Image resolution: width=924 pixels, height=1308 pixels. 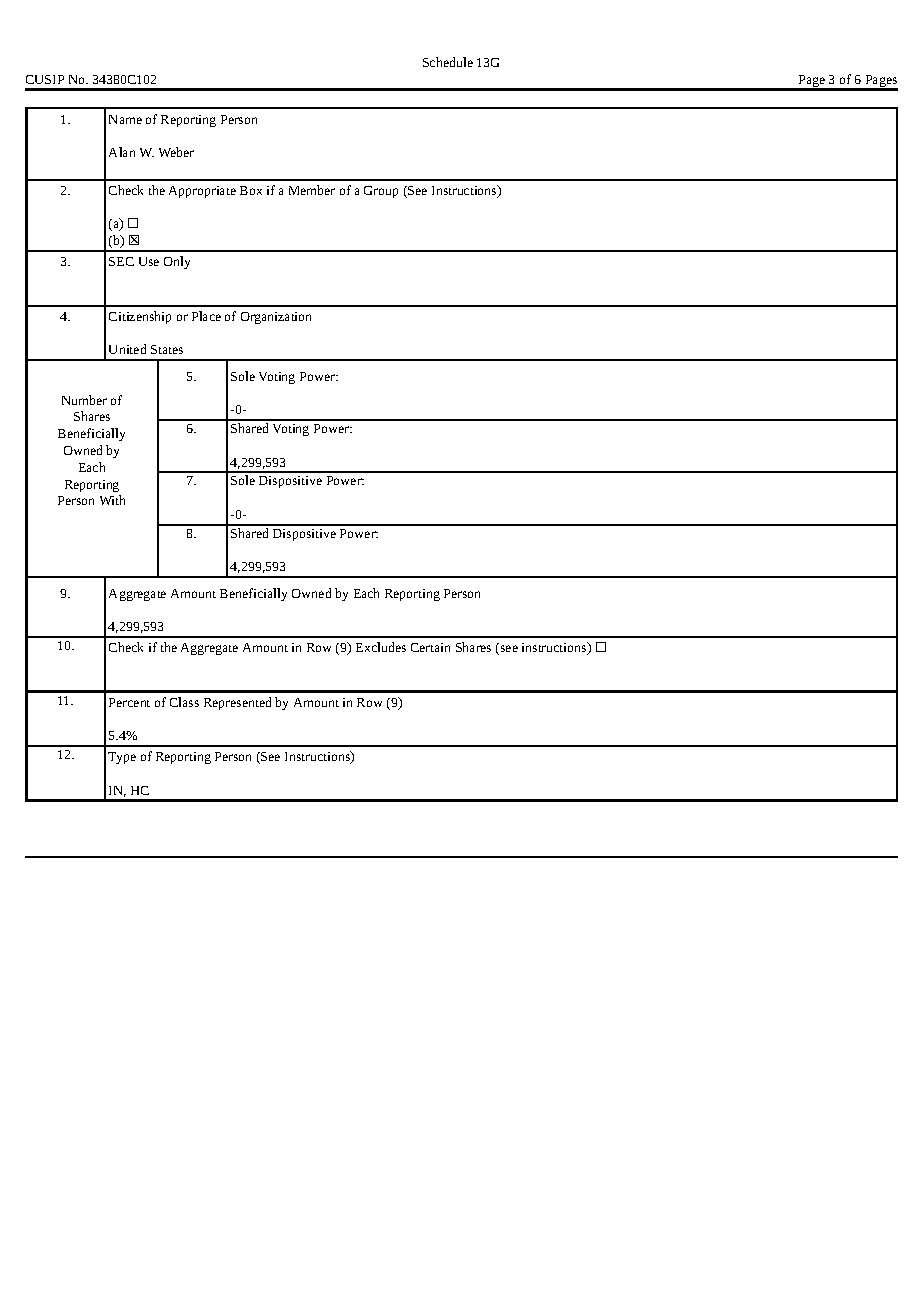 What do you see at coordinates (112, 500) in the screenshot?
I see `With` at bounding box center [112, 500].
